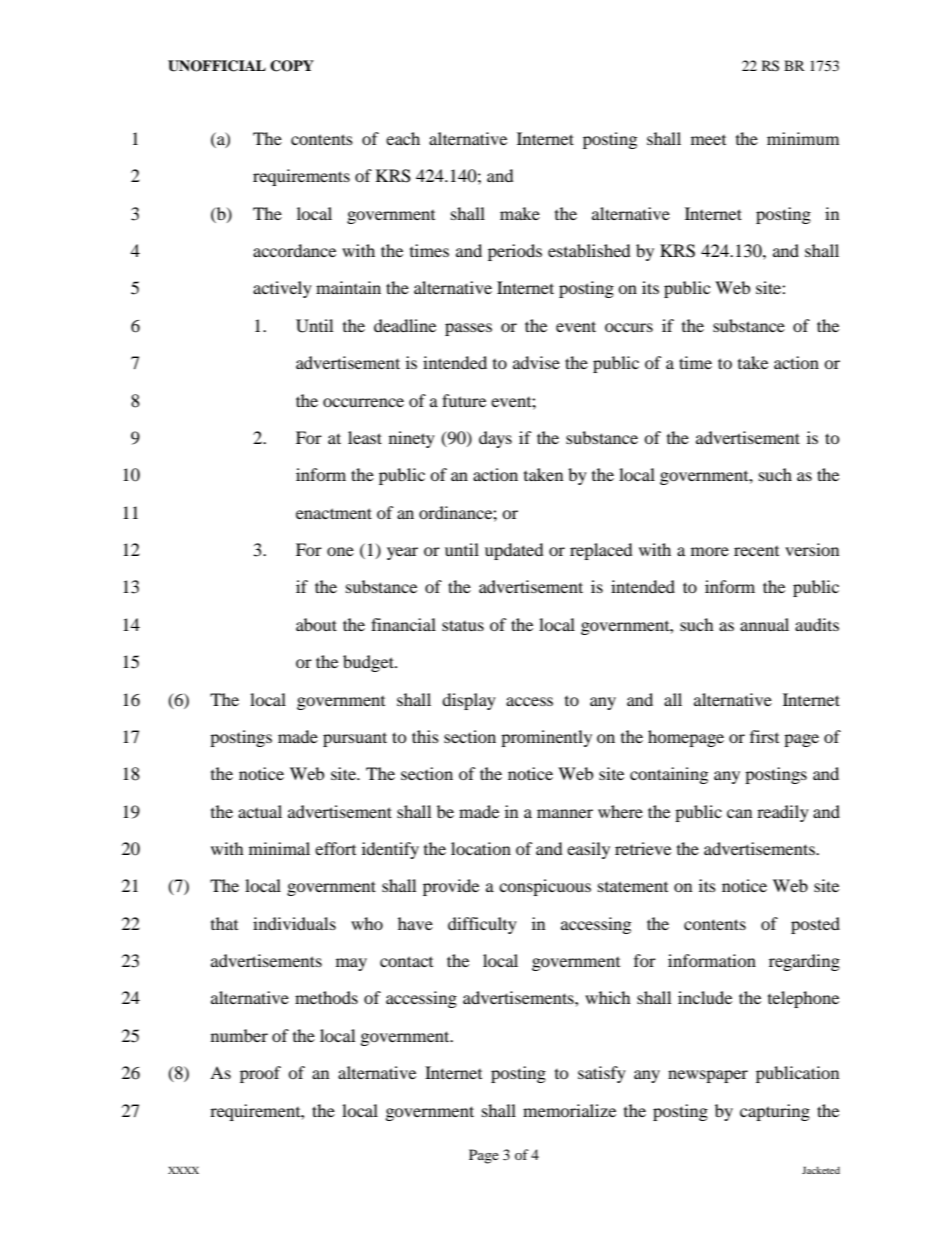 The width and height of the screenshot is (952, 1233). I want to click on memorialize, so click(569, 1110).
